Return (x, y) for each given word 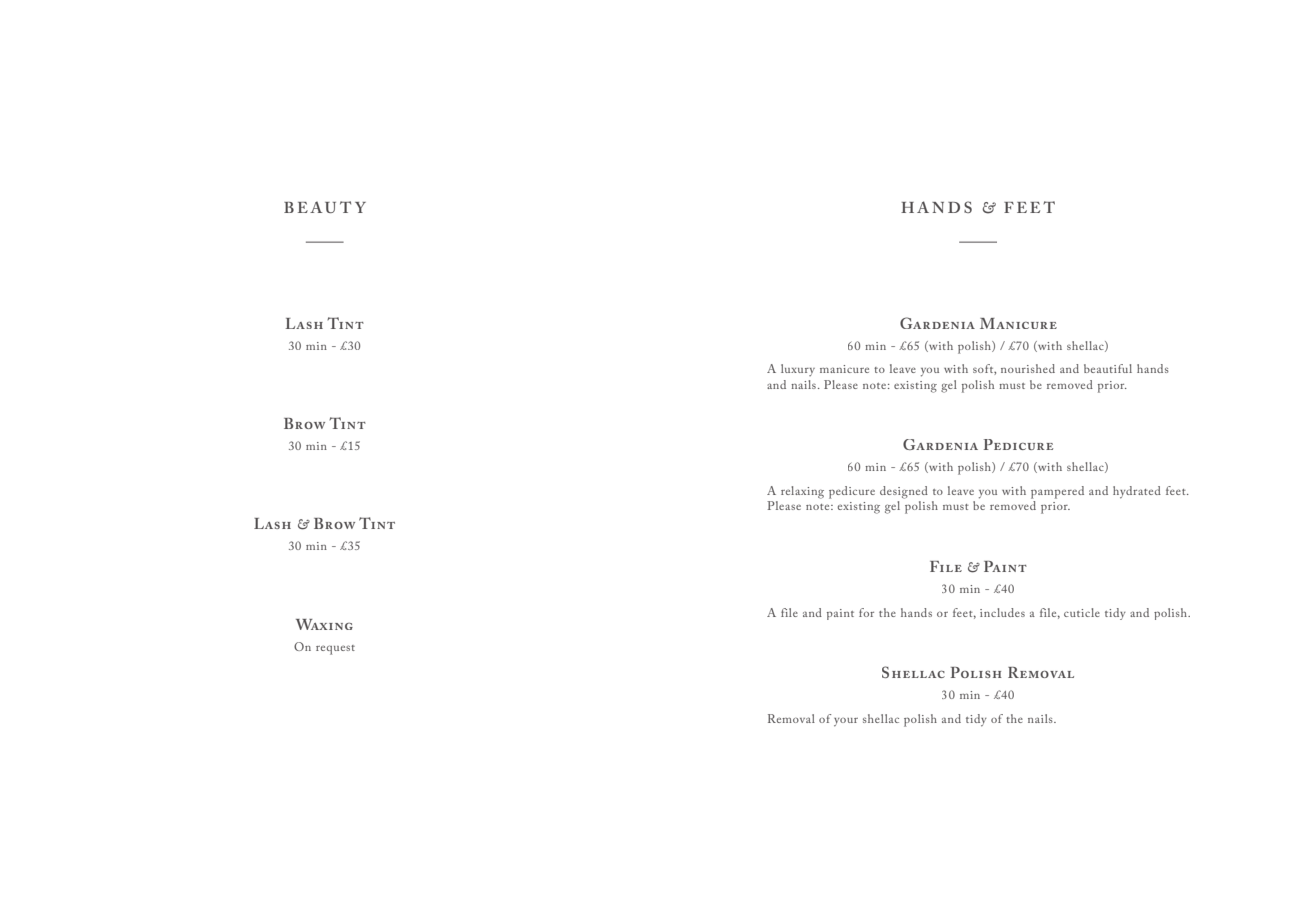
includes (1002, 612)
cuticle (1082, 612)
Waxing (324, 624)
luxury (798, 370)
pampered (1057, 492)
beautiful (1108, 368)
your (846, 722)
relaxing (802, 492)
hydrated (1137, 492)
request (335, 650)
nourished (1028, 368)
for (866, 612)
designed (904, 492)
